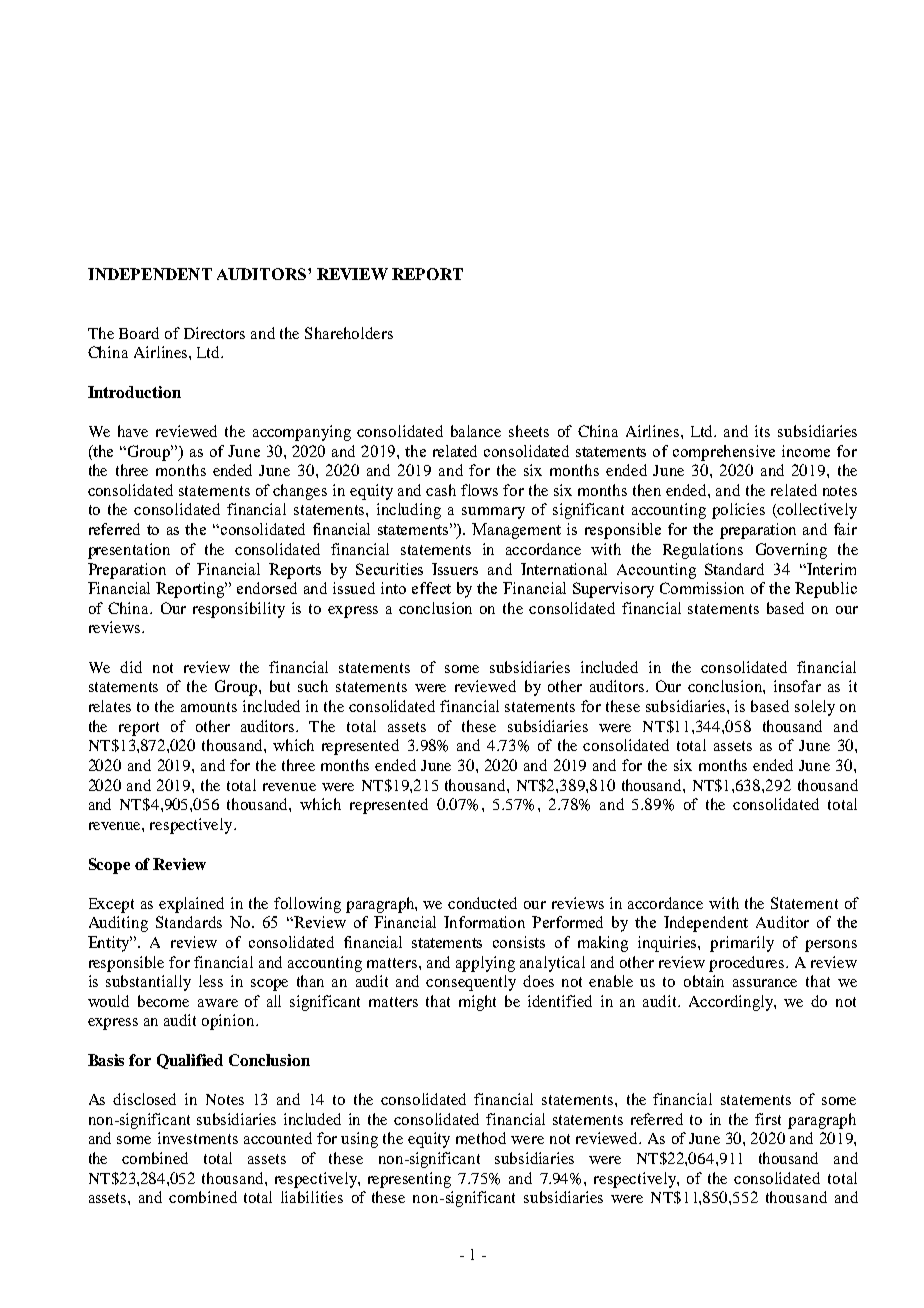 The width and height of the page is (924, 1308). What do you see at coordinates (762, 431) in the page?
I see `its` at bounding box center [762, 431].
